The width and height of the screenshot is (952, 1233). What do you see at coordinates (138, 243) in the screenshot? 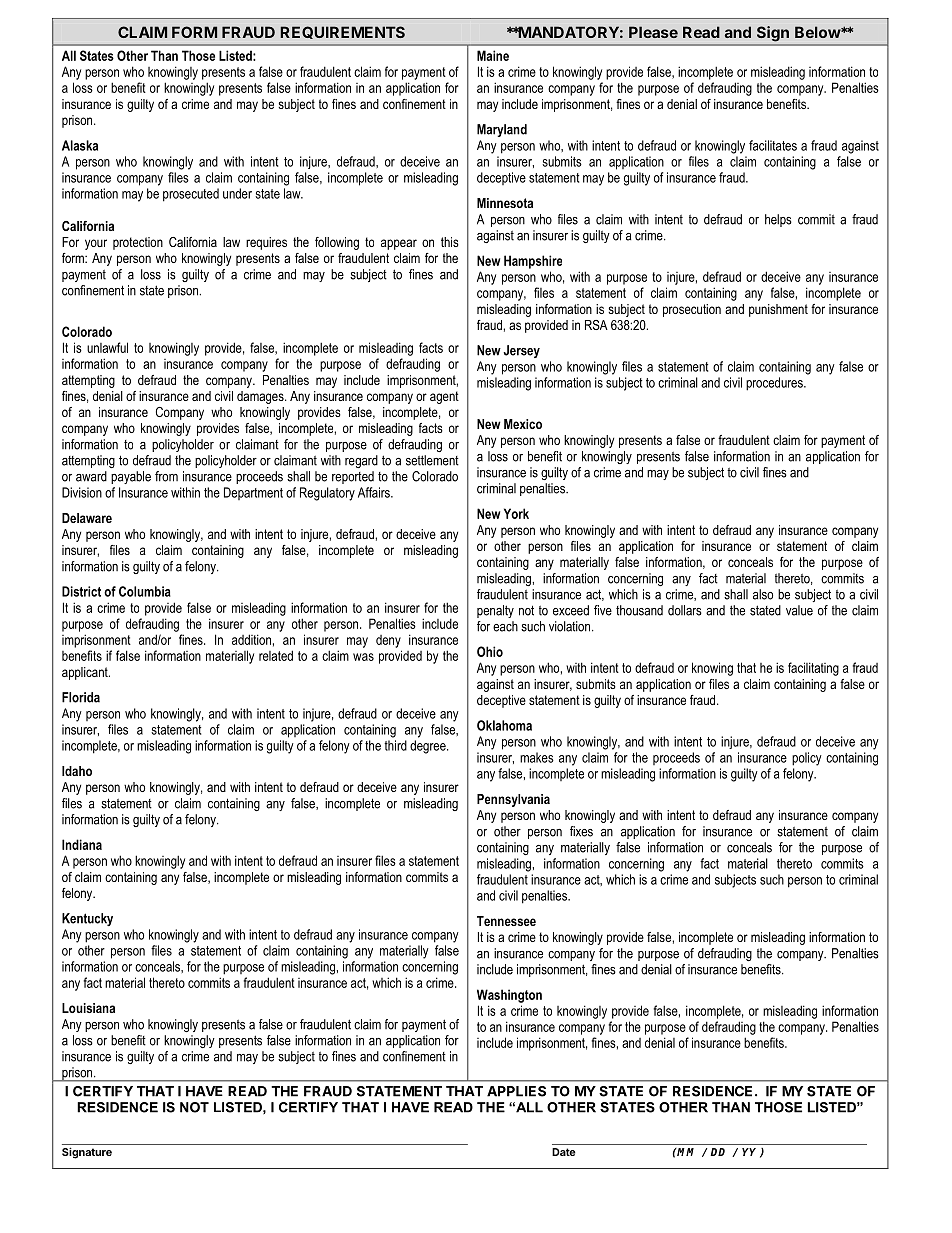
I see `protection` at bounding box center [138, 243].
